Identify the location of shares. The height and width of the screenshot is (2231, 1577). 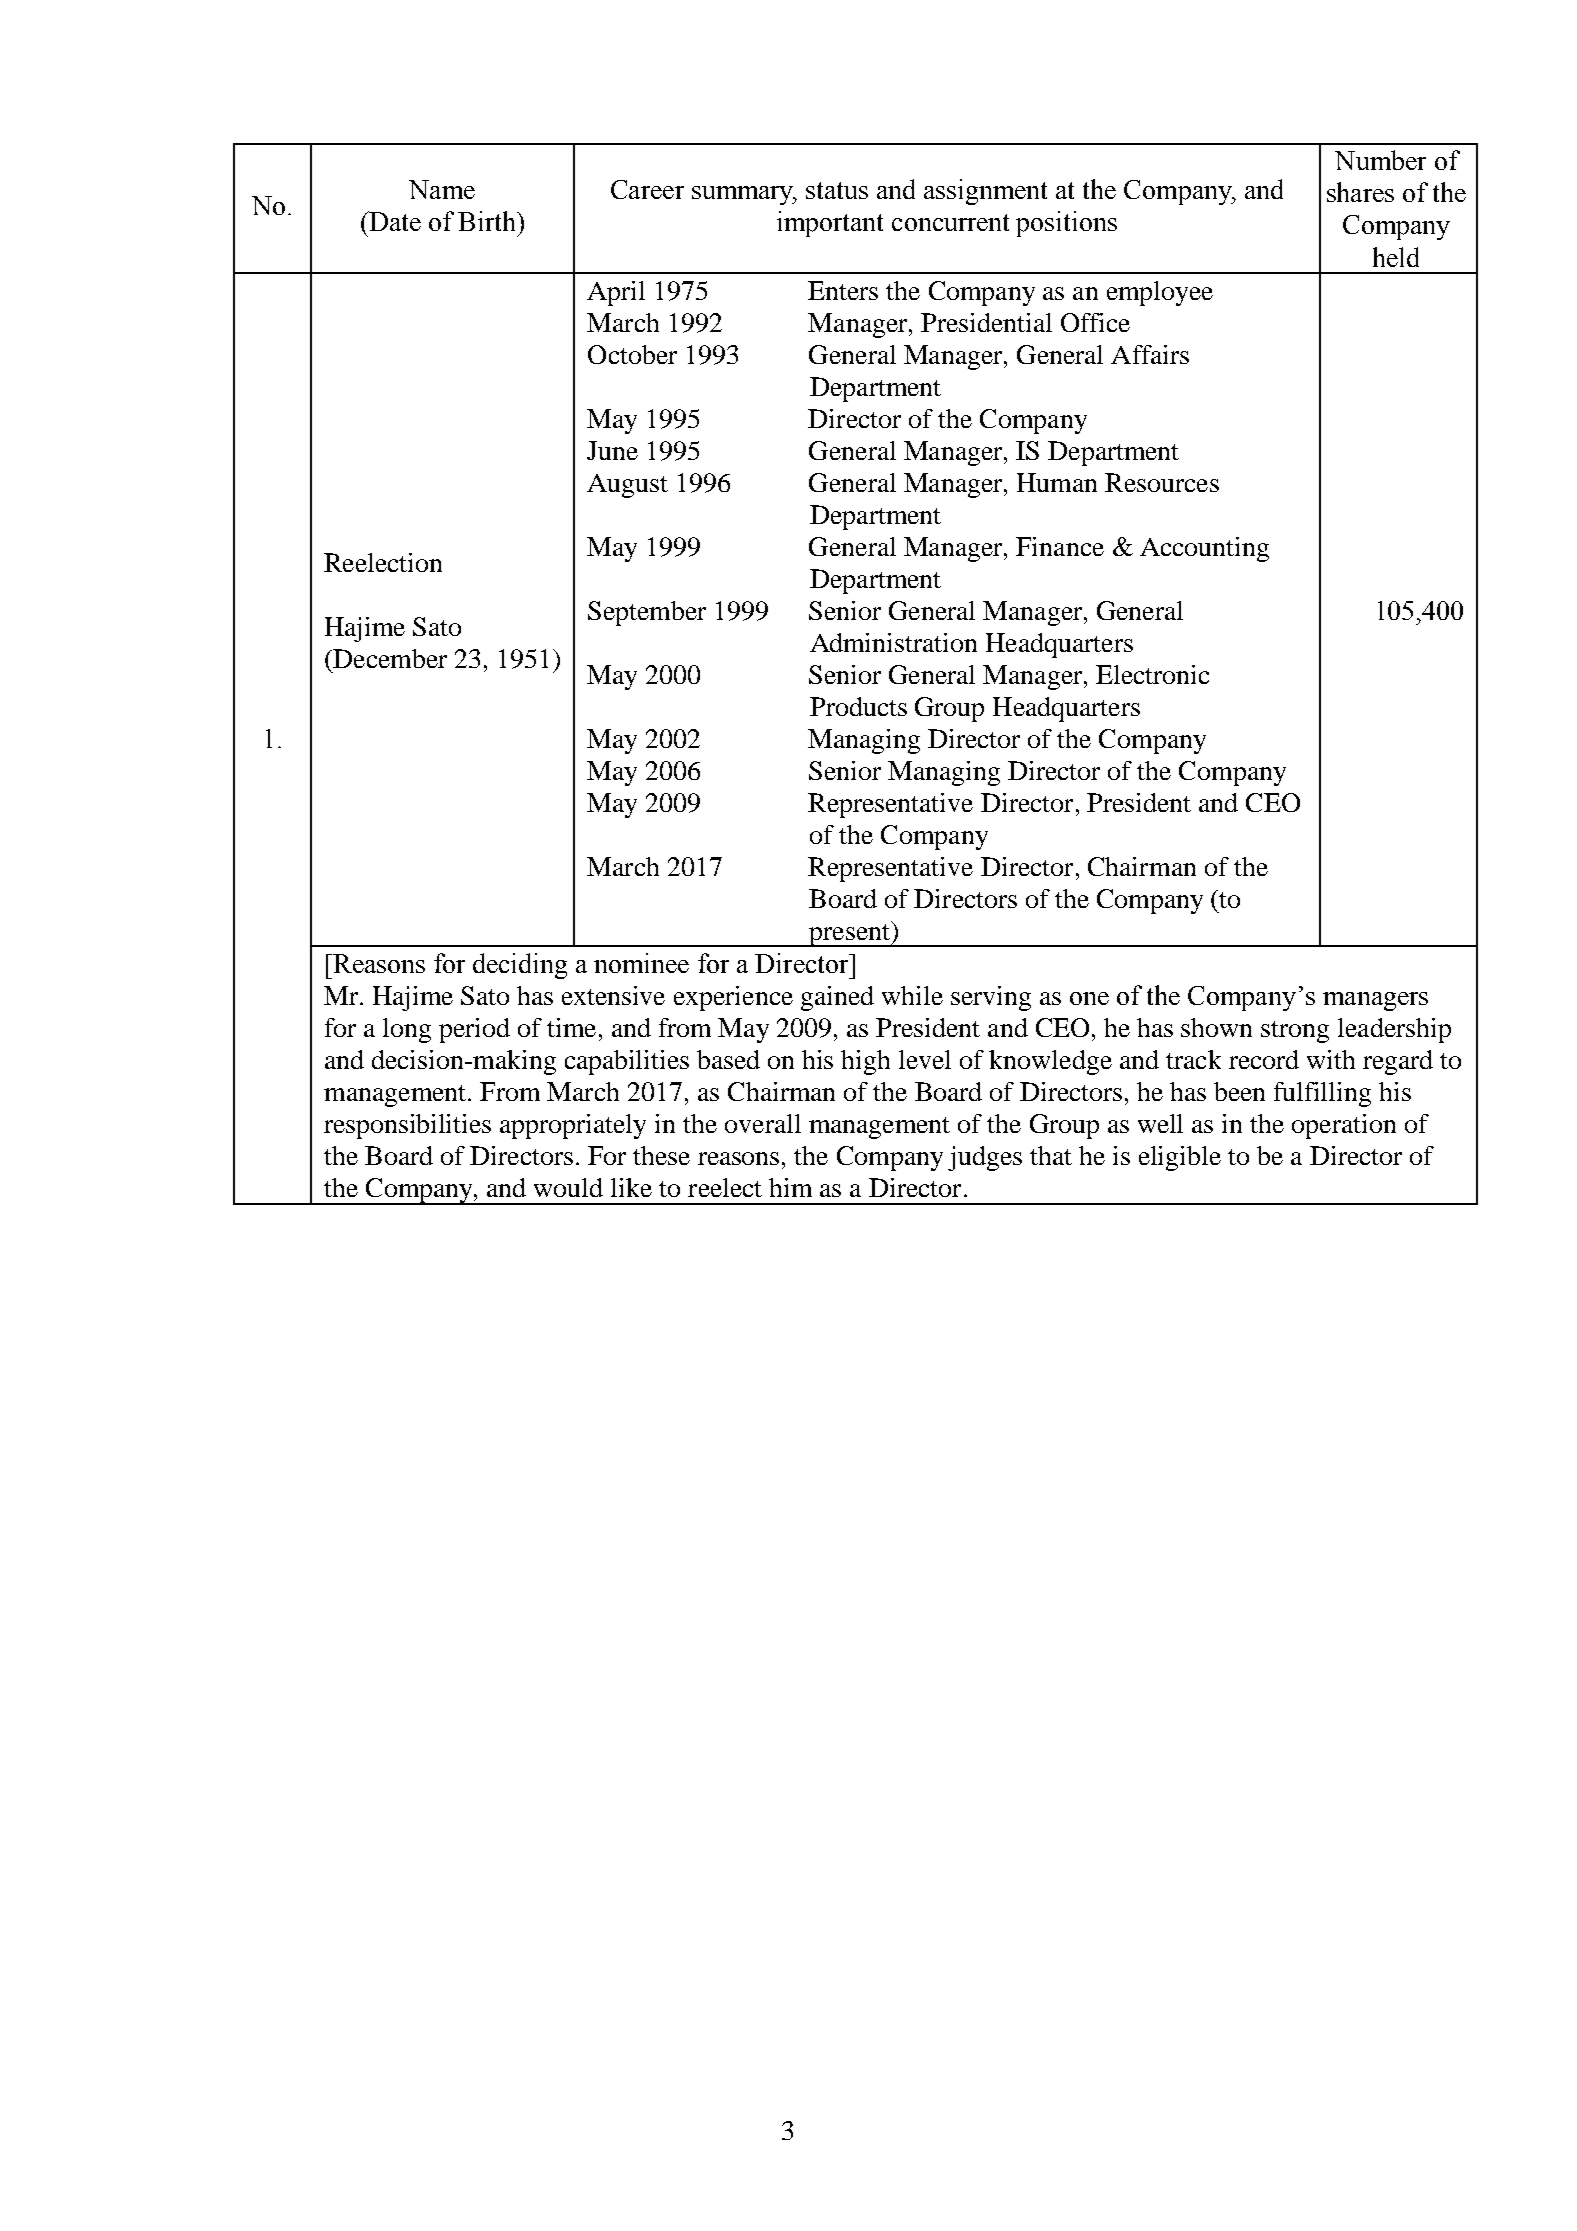
(1360, 192).
